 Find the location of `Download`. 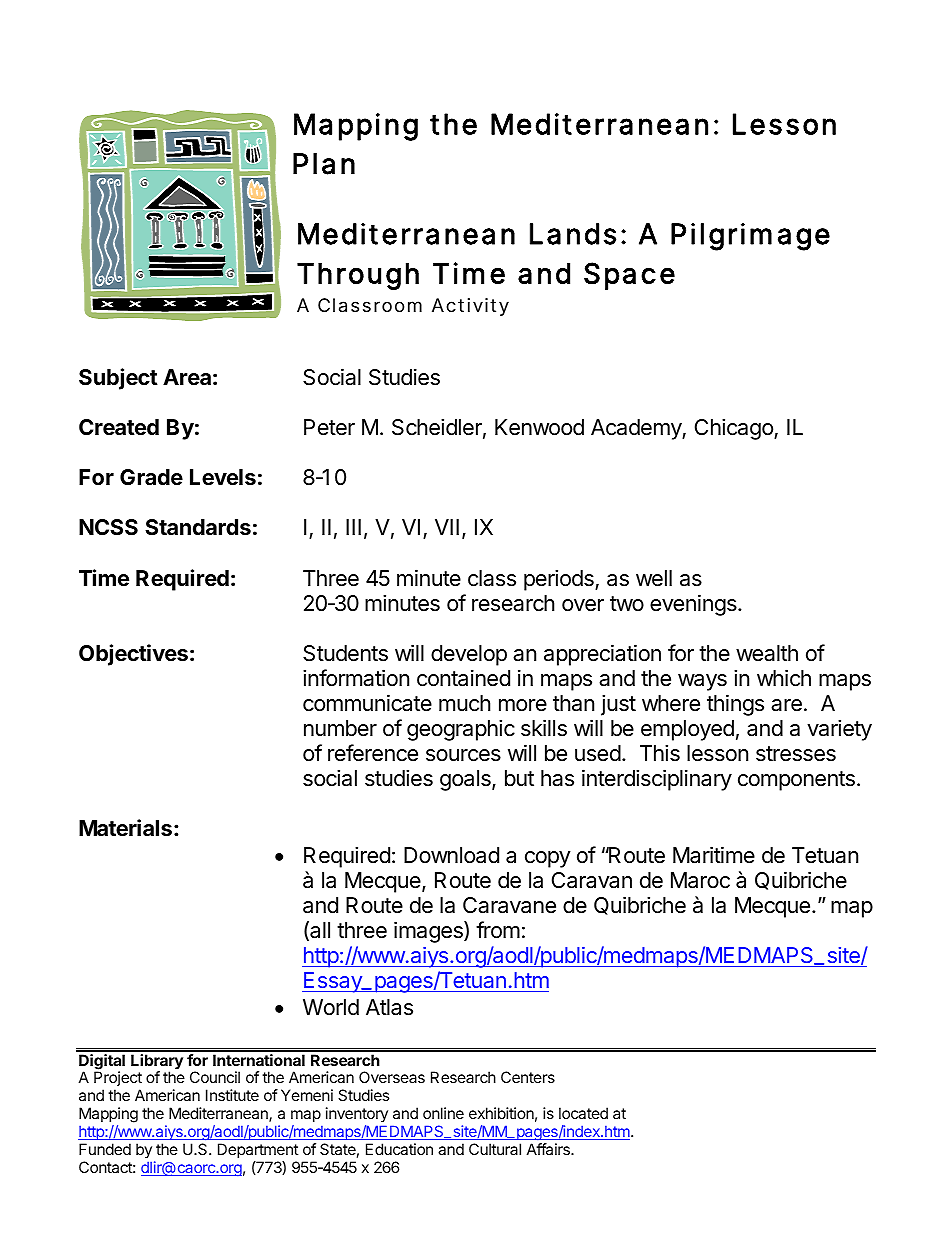

Download is located at coordinates (451, 855).
